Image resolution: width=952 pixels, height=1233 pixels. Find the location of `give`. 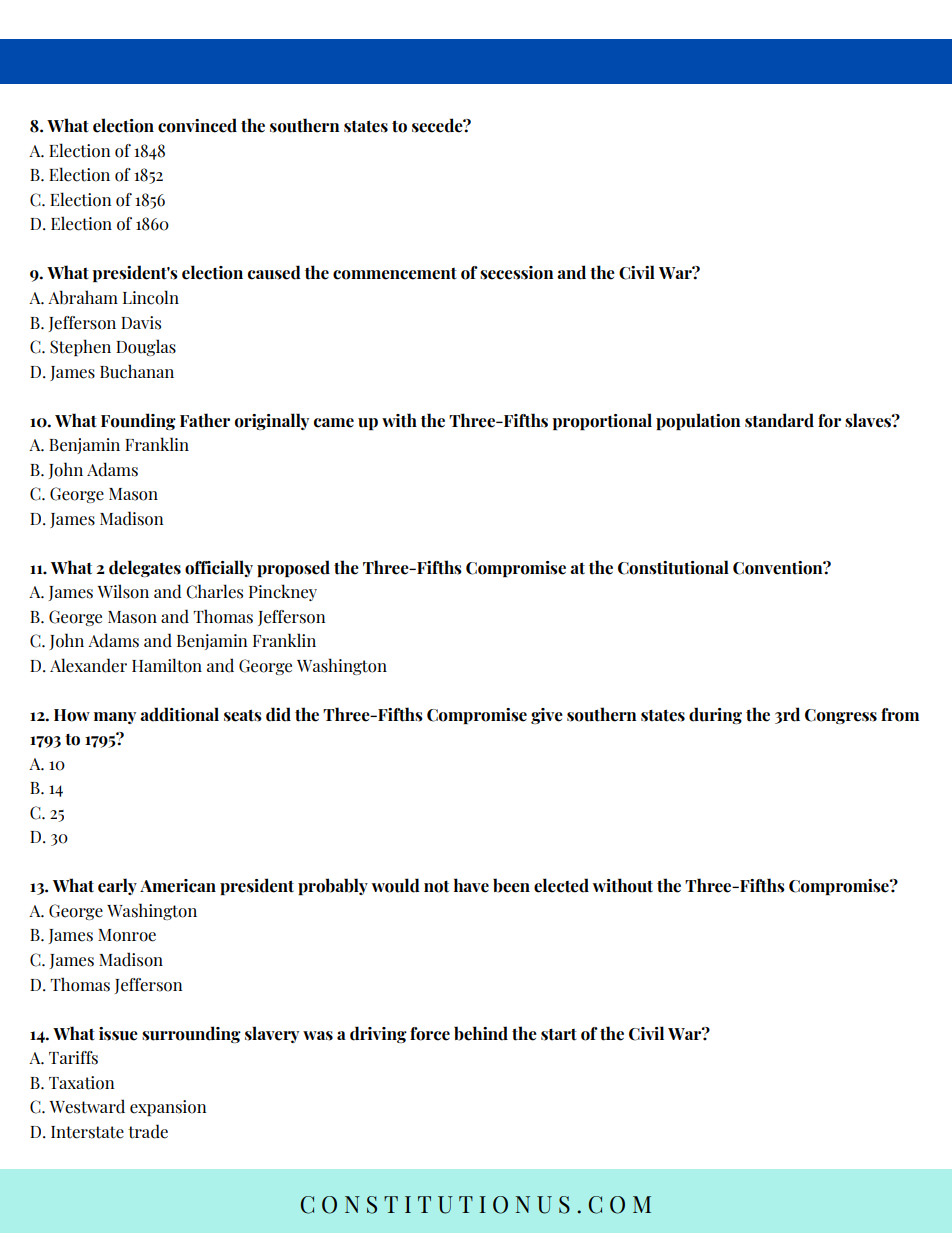

give is located at coordinates (547, 716).
